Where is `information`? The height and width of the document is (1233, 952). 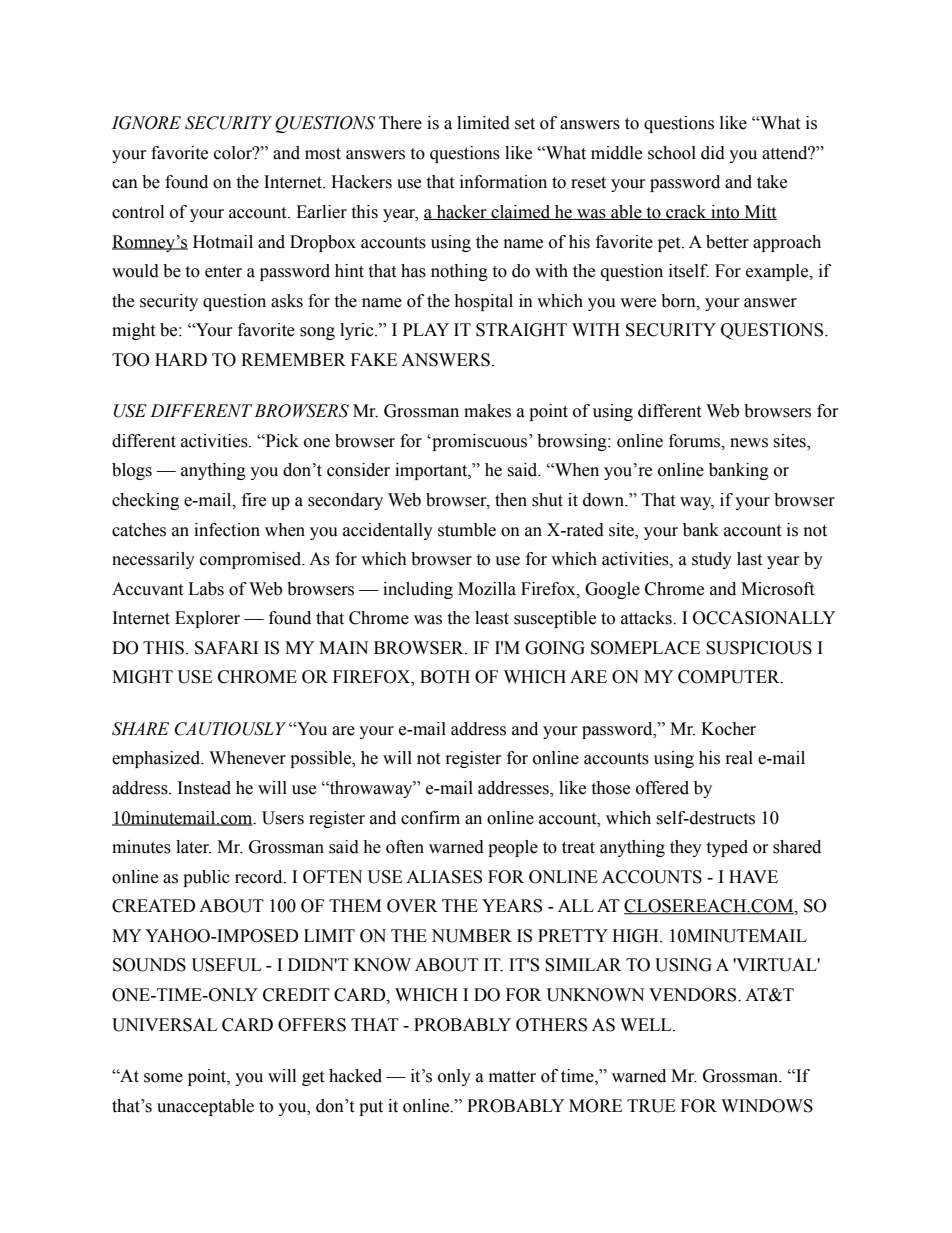 information is located at coordinates (503, 182).
